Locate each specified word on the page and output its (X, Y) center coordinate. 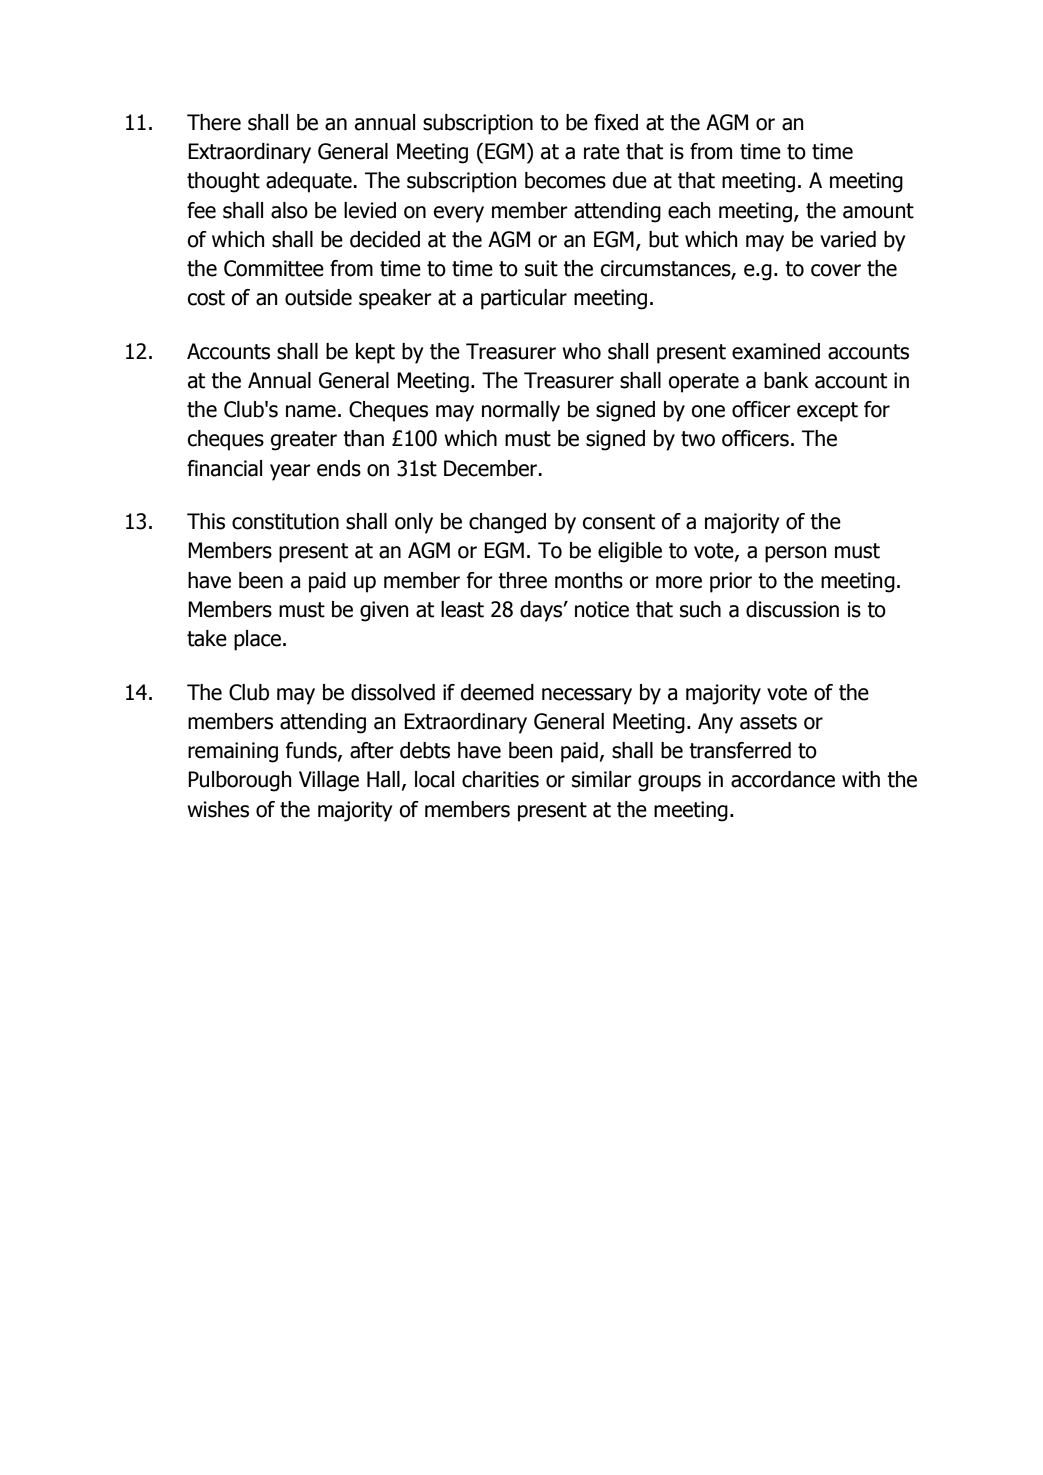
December (490, 468)
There (214, 122)
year (290, 472)
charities (500, 779)
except (827, 412)
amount (878, 211)
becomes (565, 180)
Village (329, 781)
